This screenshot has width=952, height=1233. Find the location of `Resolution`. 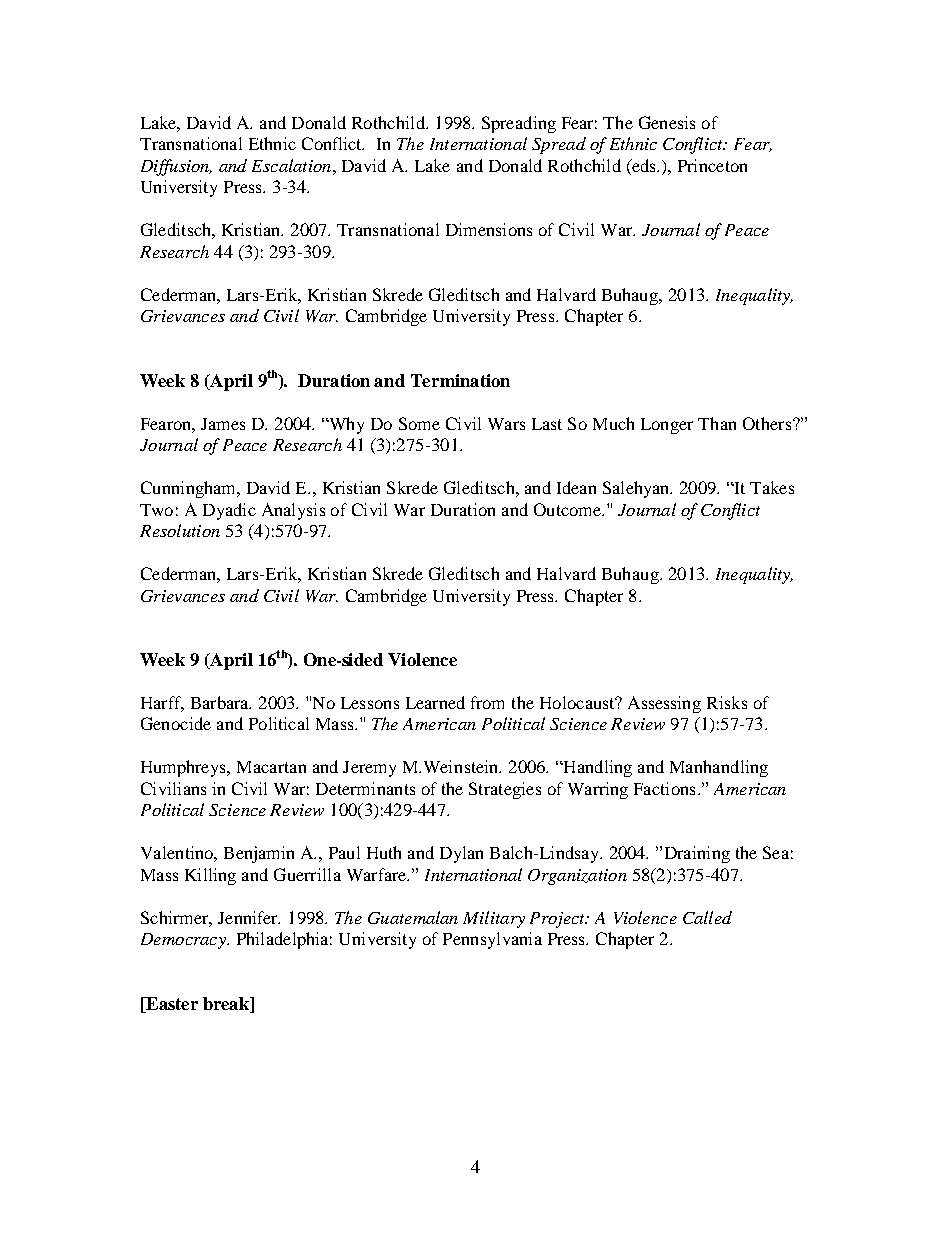

Resolution is located at coordinates (180, 530).
